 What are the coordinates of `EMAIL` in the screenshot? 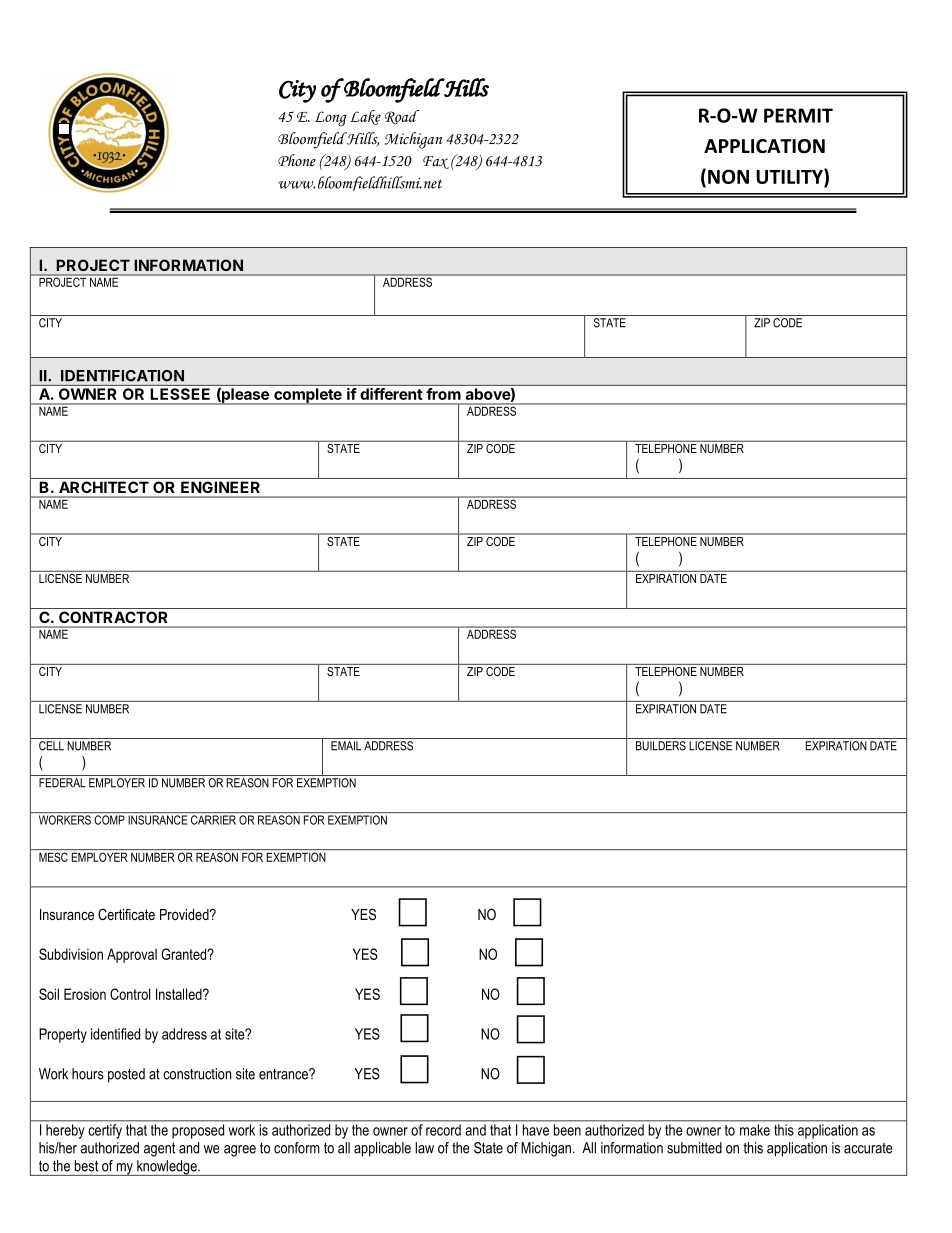 It's located at (346, 746).
